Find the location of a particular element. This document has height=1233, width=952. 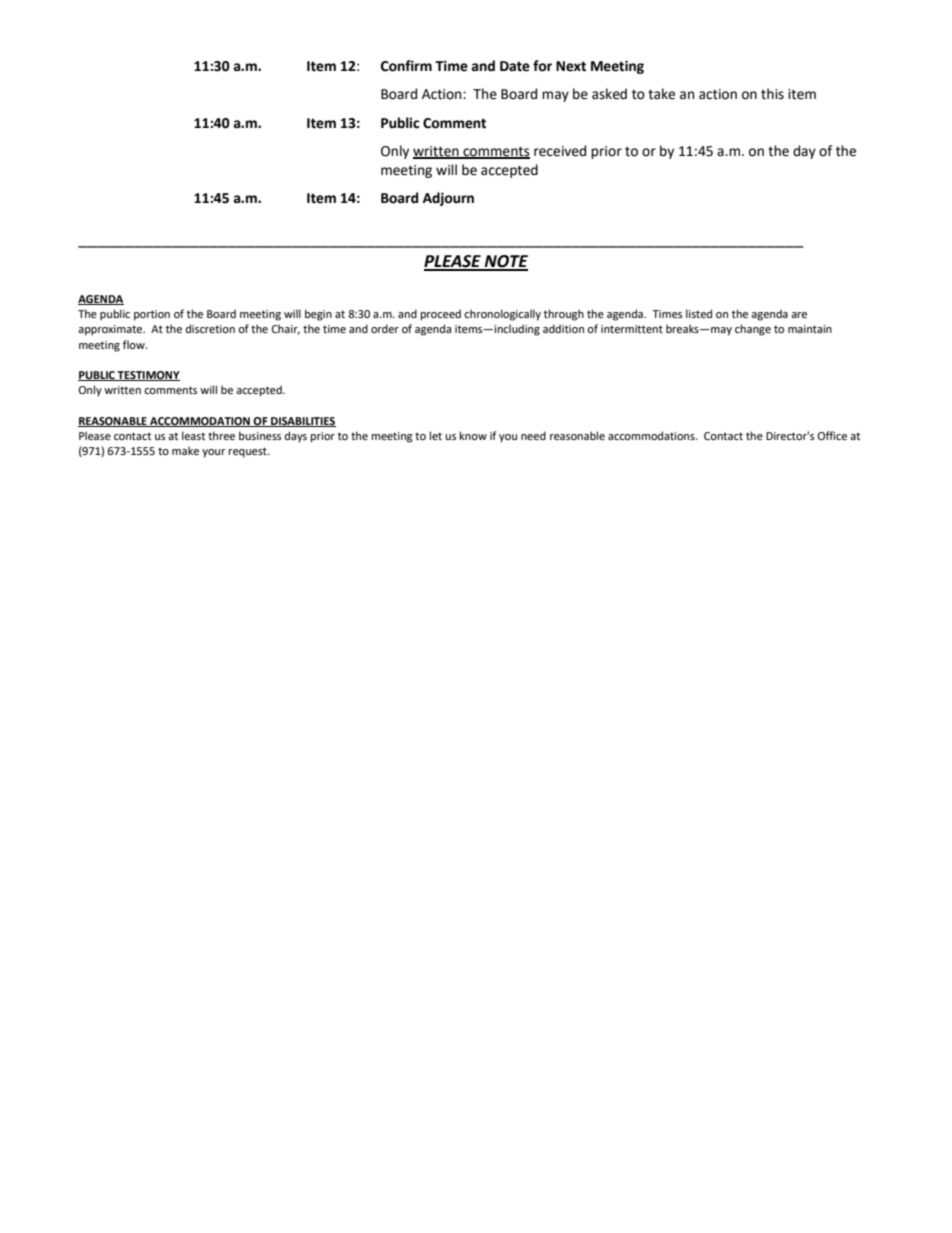

discretion is located at coordinates (210, 328).
